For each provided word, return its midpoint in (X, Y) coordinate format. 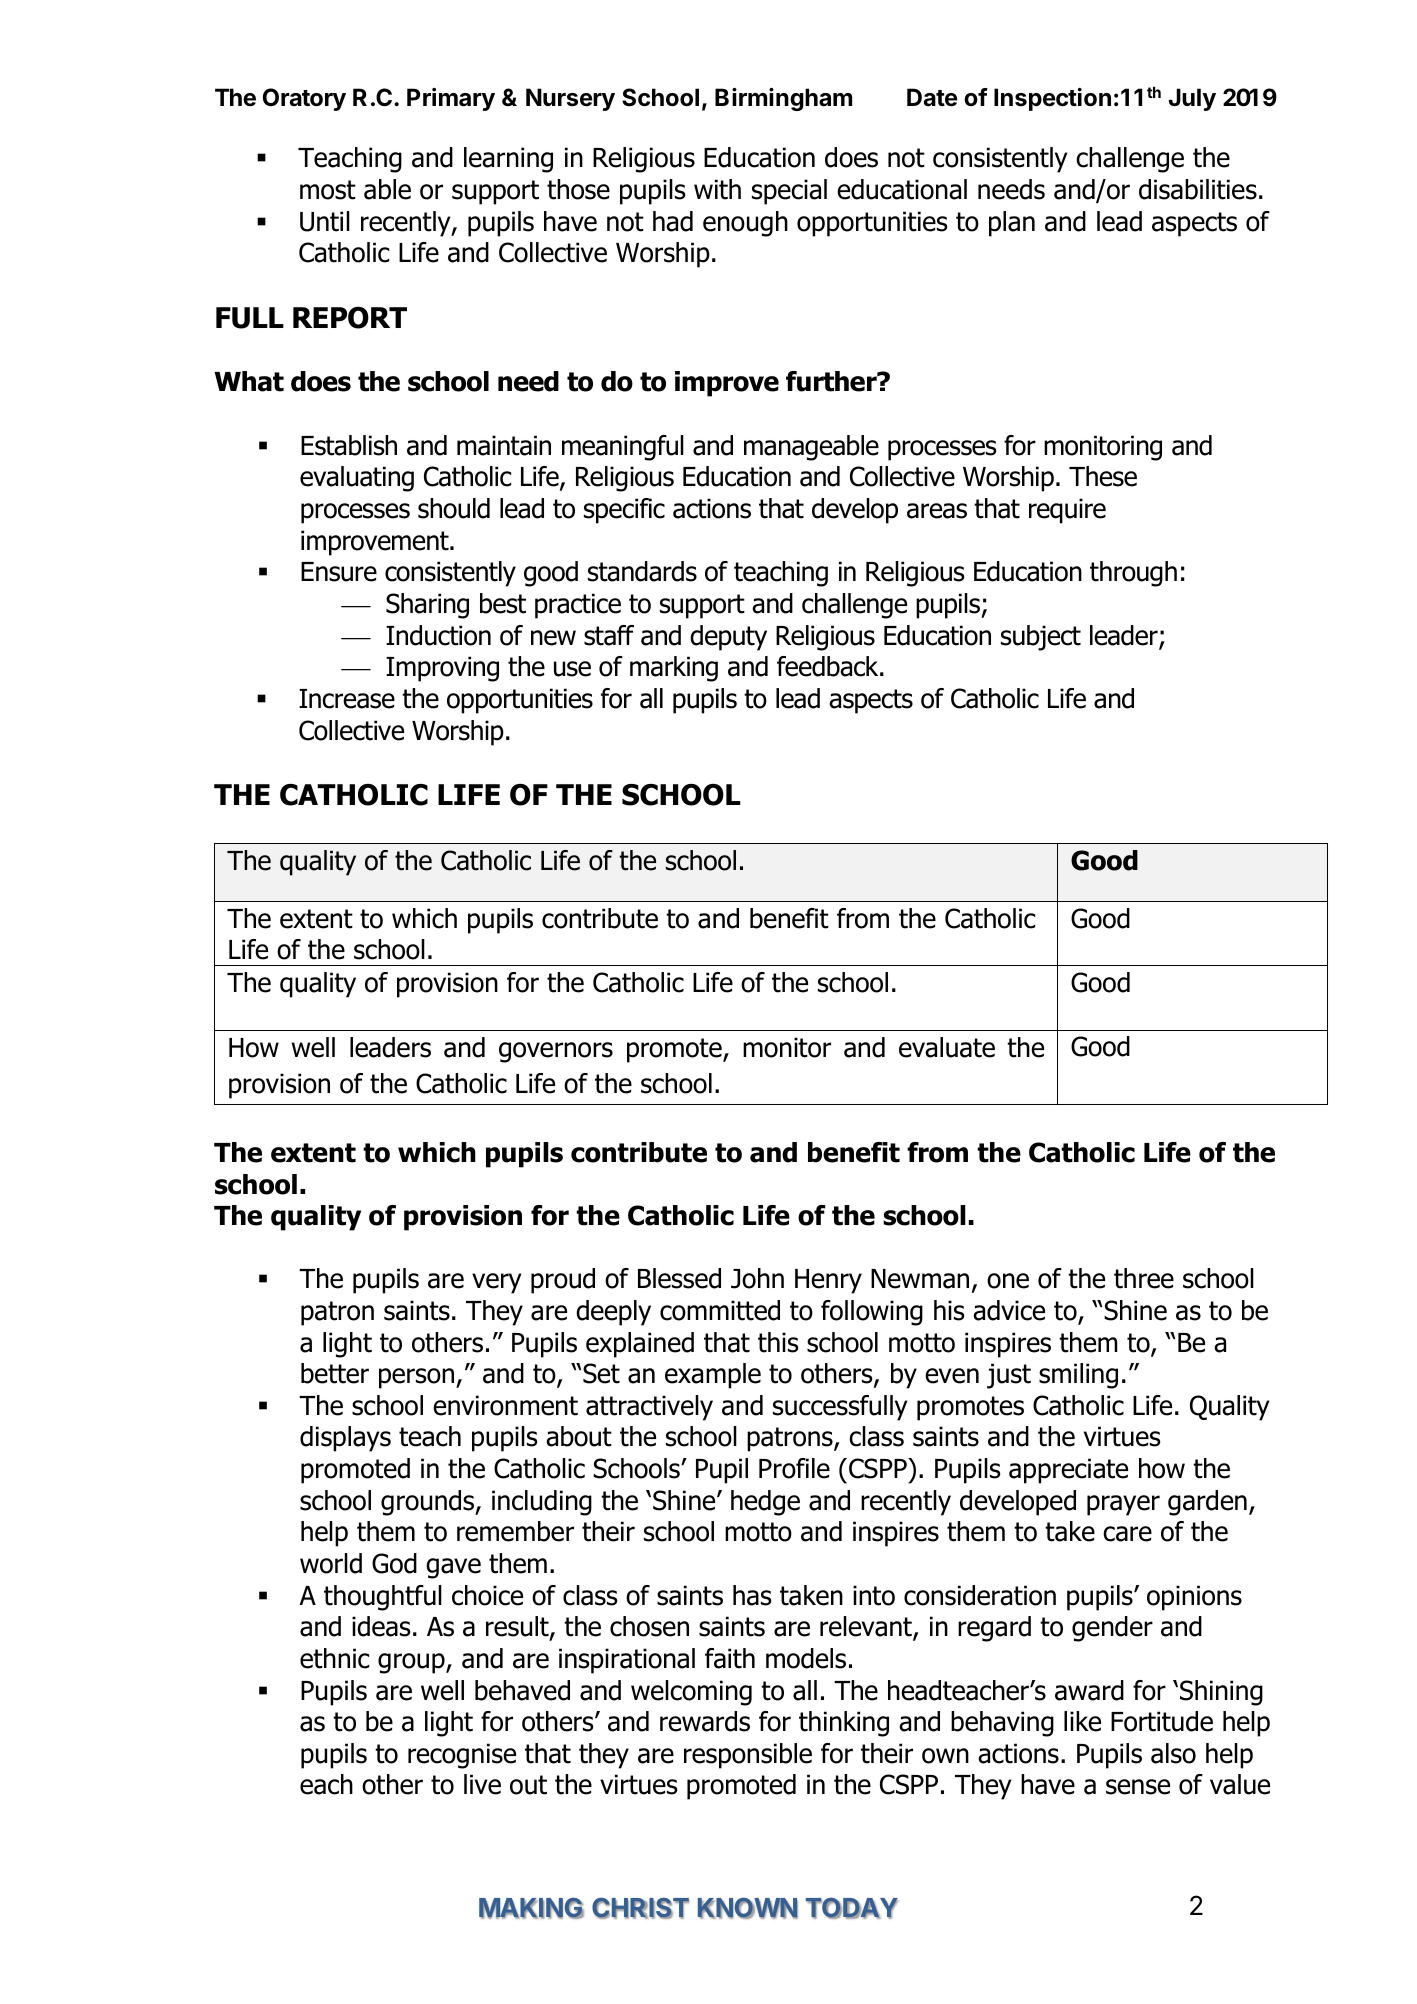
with (717, 189)
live (482, 1784)
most (328, 190)
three (1144, 1278)
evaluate (947, 1047)
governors (556, 1052)
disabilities (1198, 189)
